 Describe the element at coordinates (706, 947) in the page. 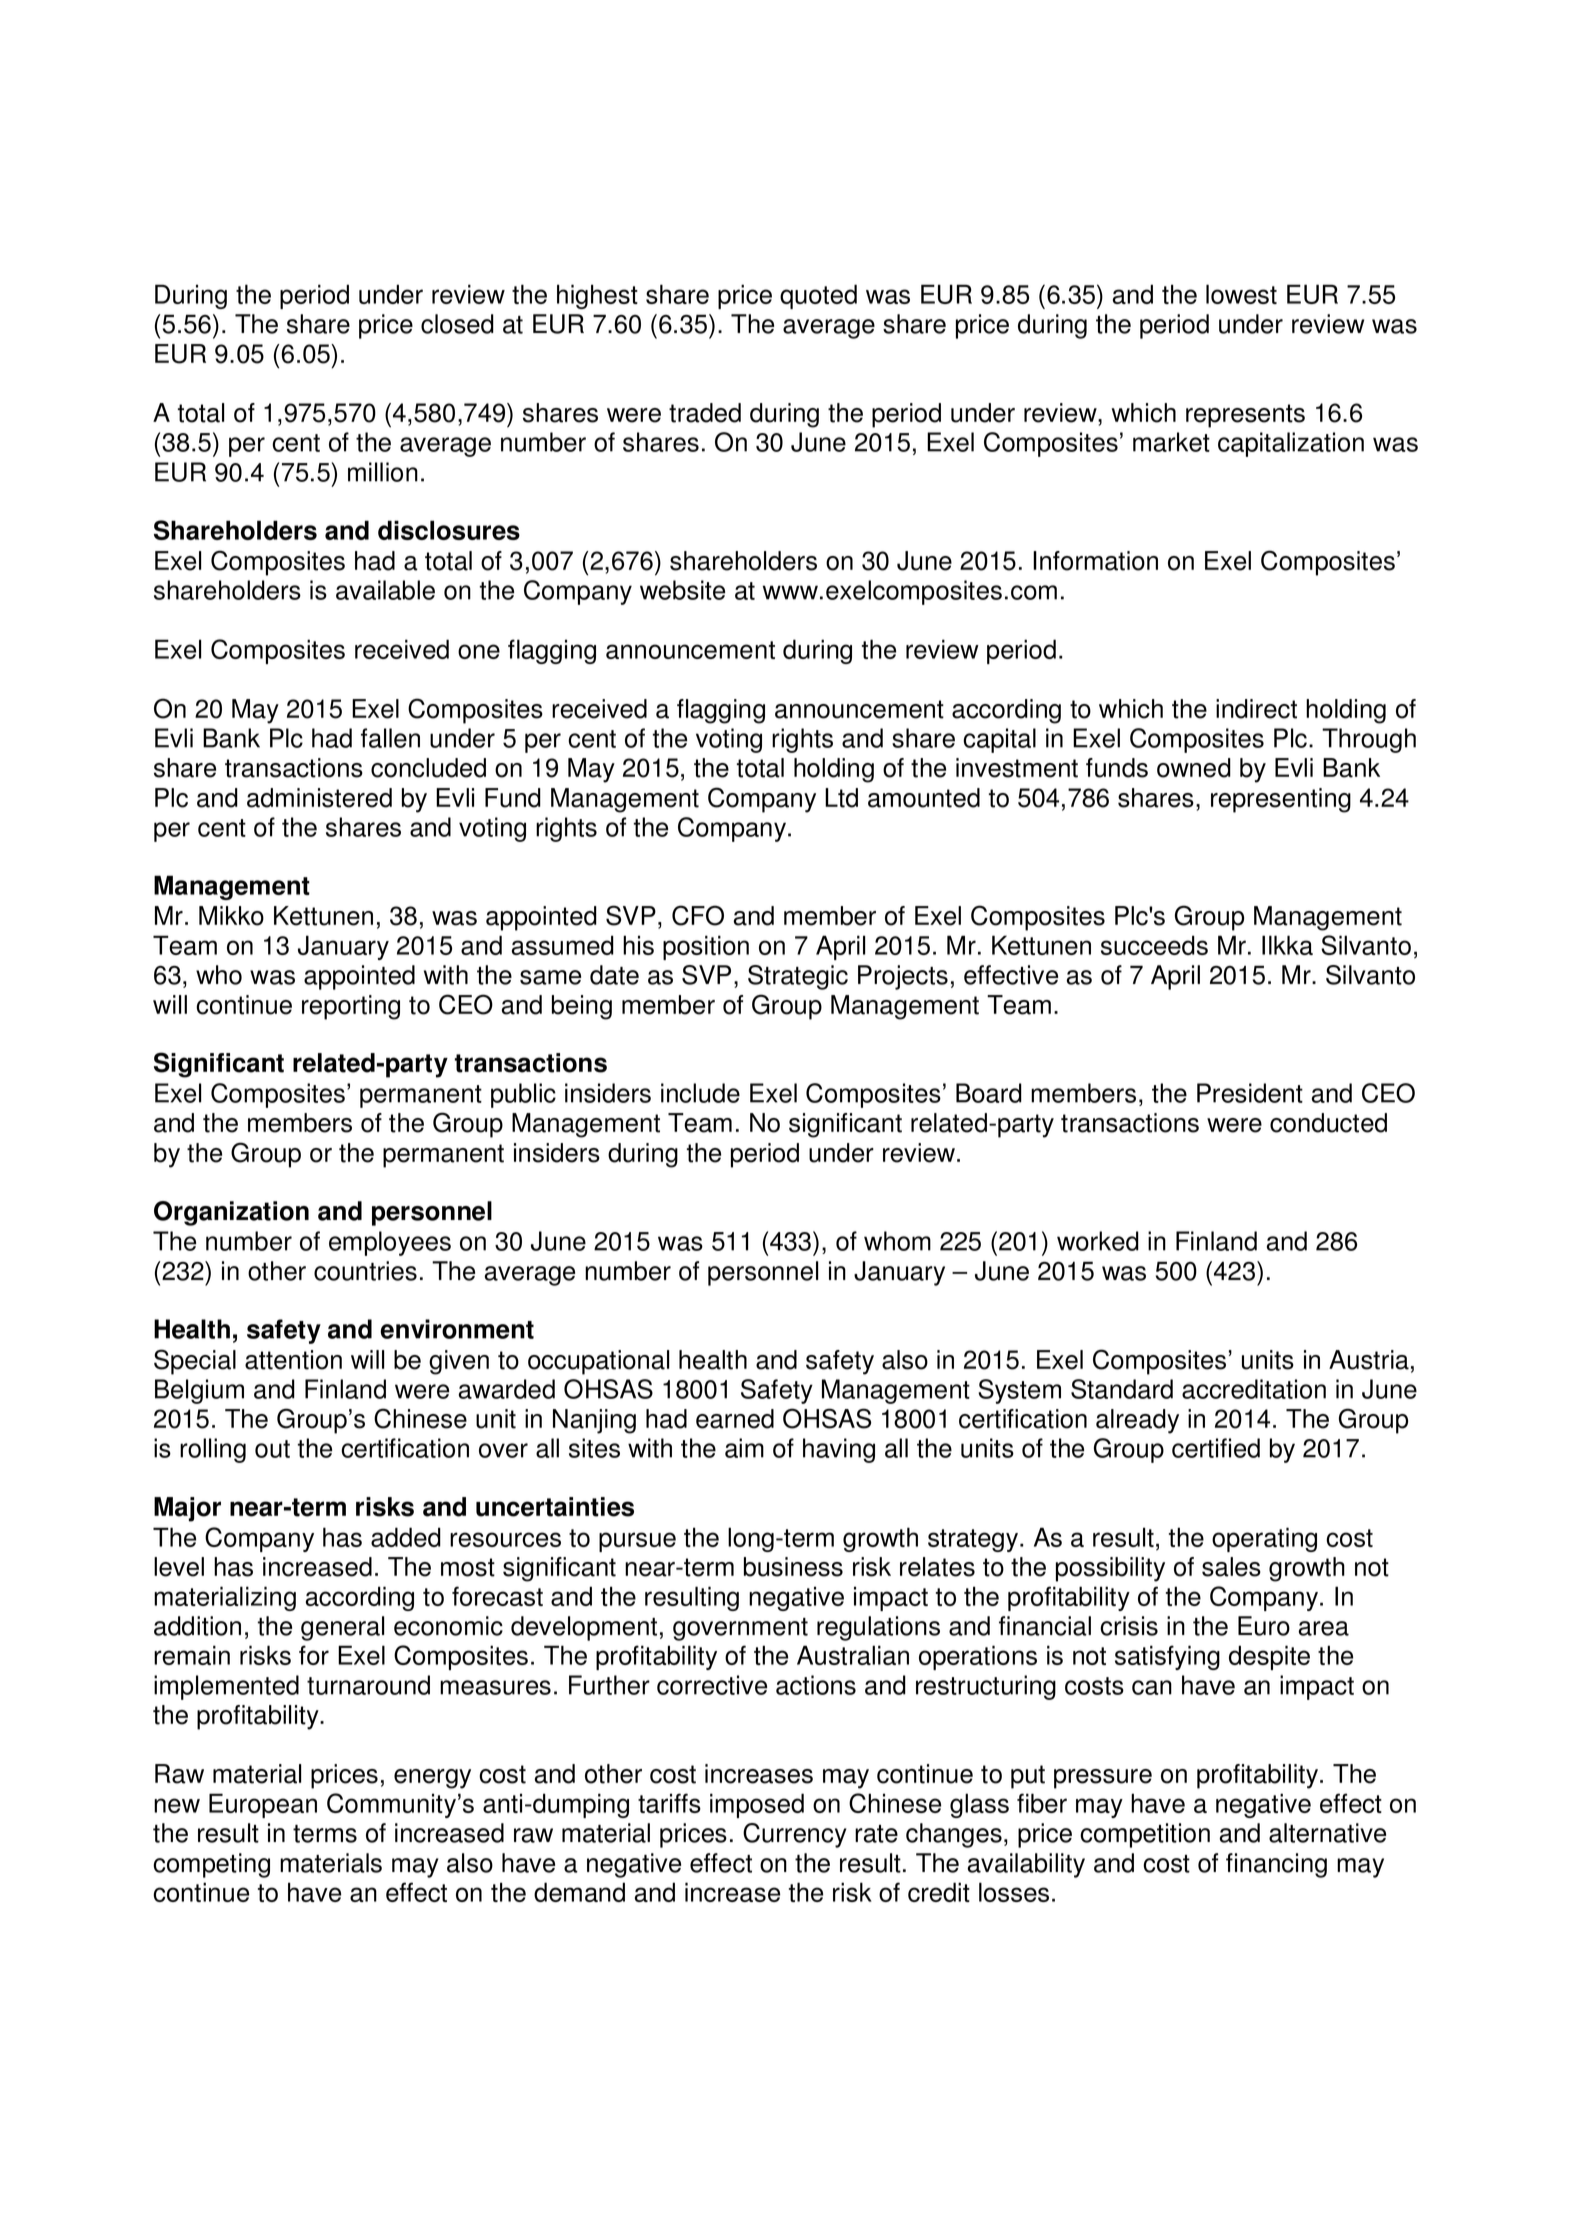

I see `position` at that location.
